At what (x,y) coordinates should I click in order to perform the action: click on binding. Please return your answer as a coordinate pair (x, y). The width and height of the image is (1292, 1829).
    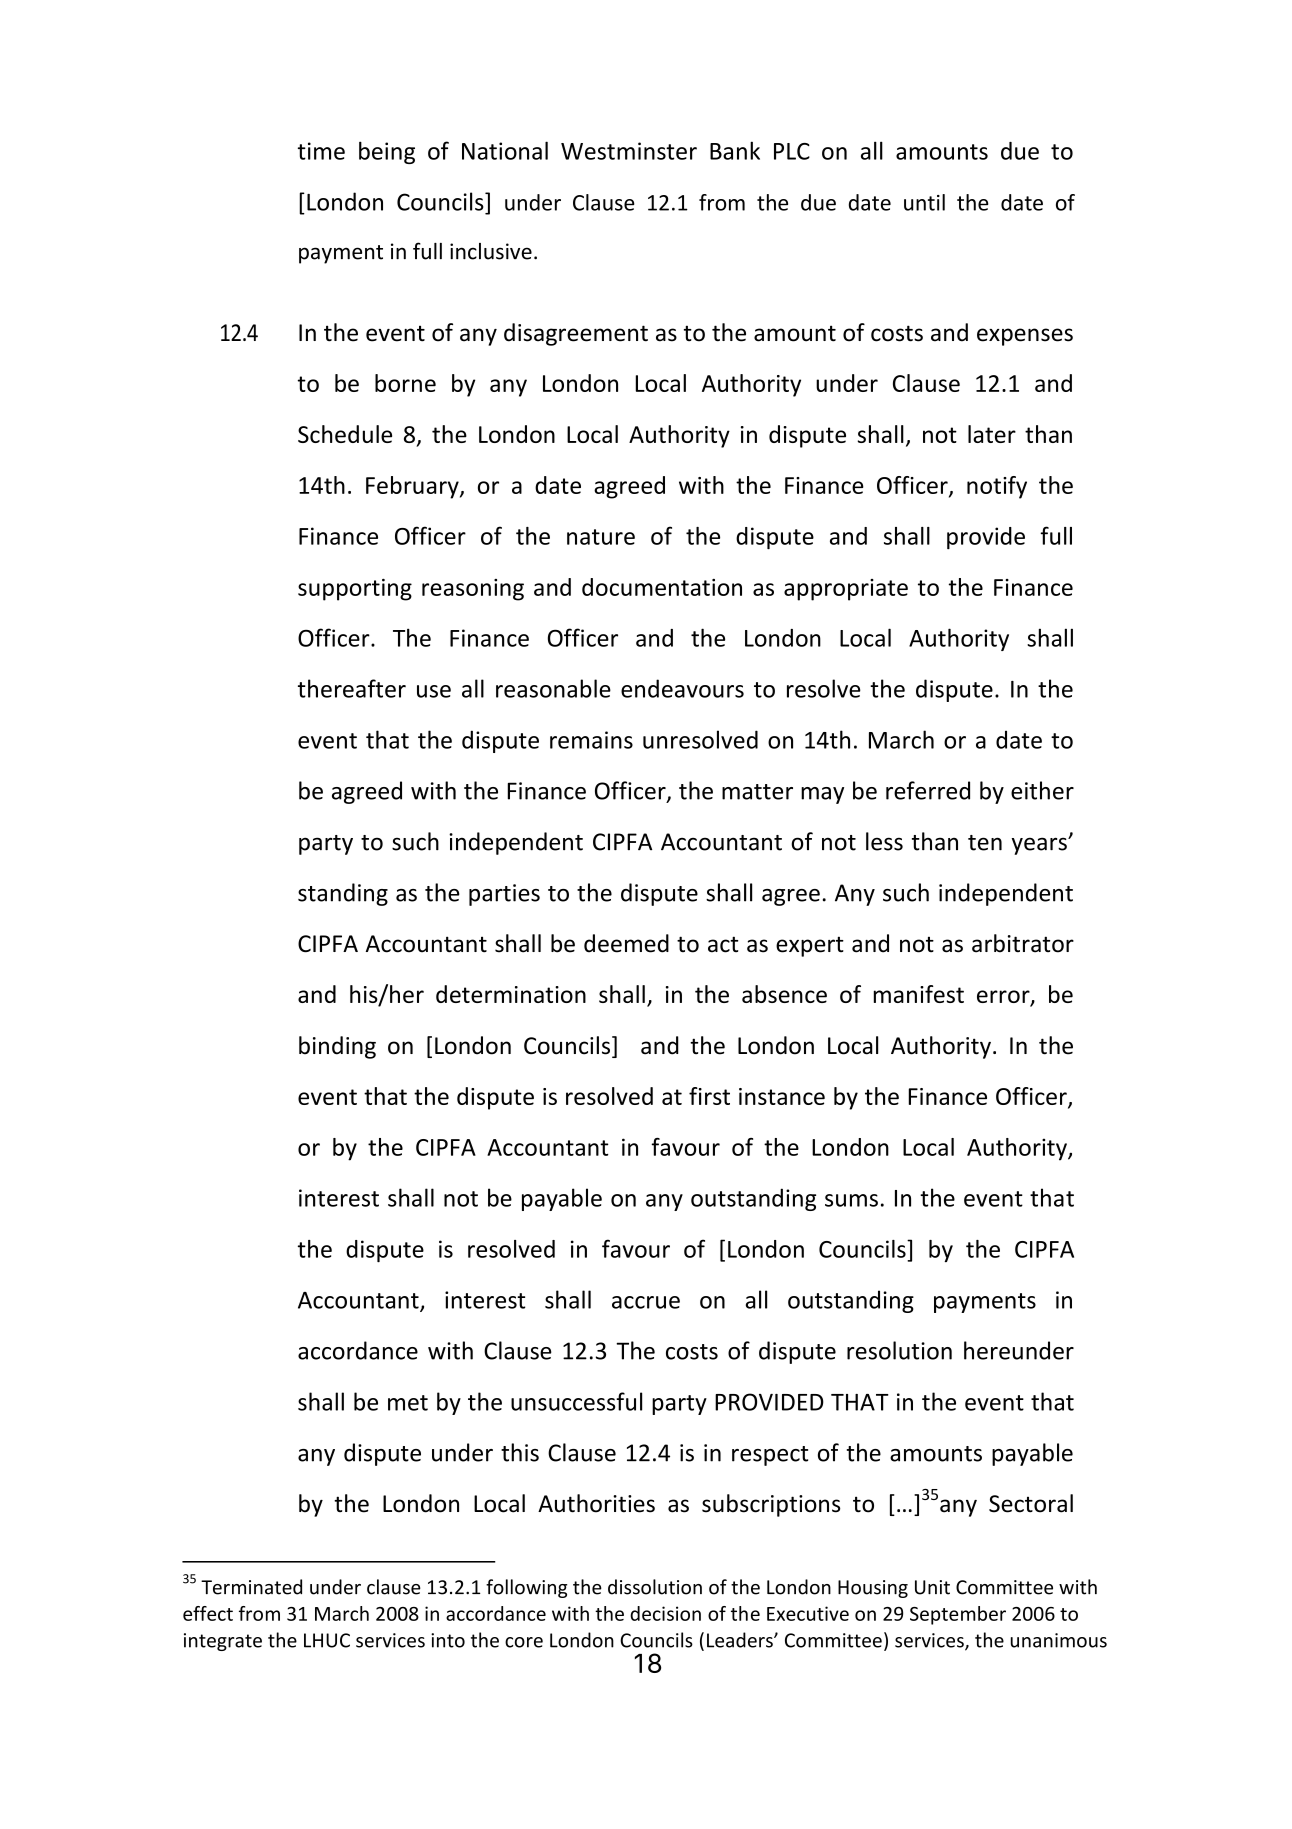
    Looking at the image, I should click on (337, 1047).
